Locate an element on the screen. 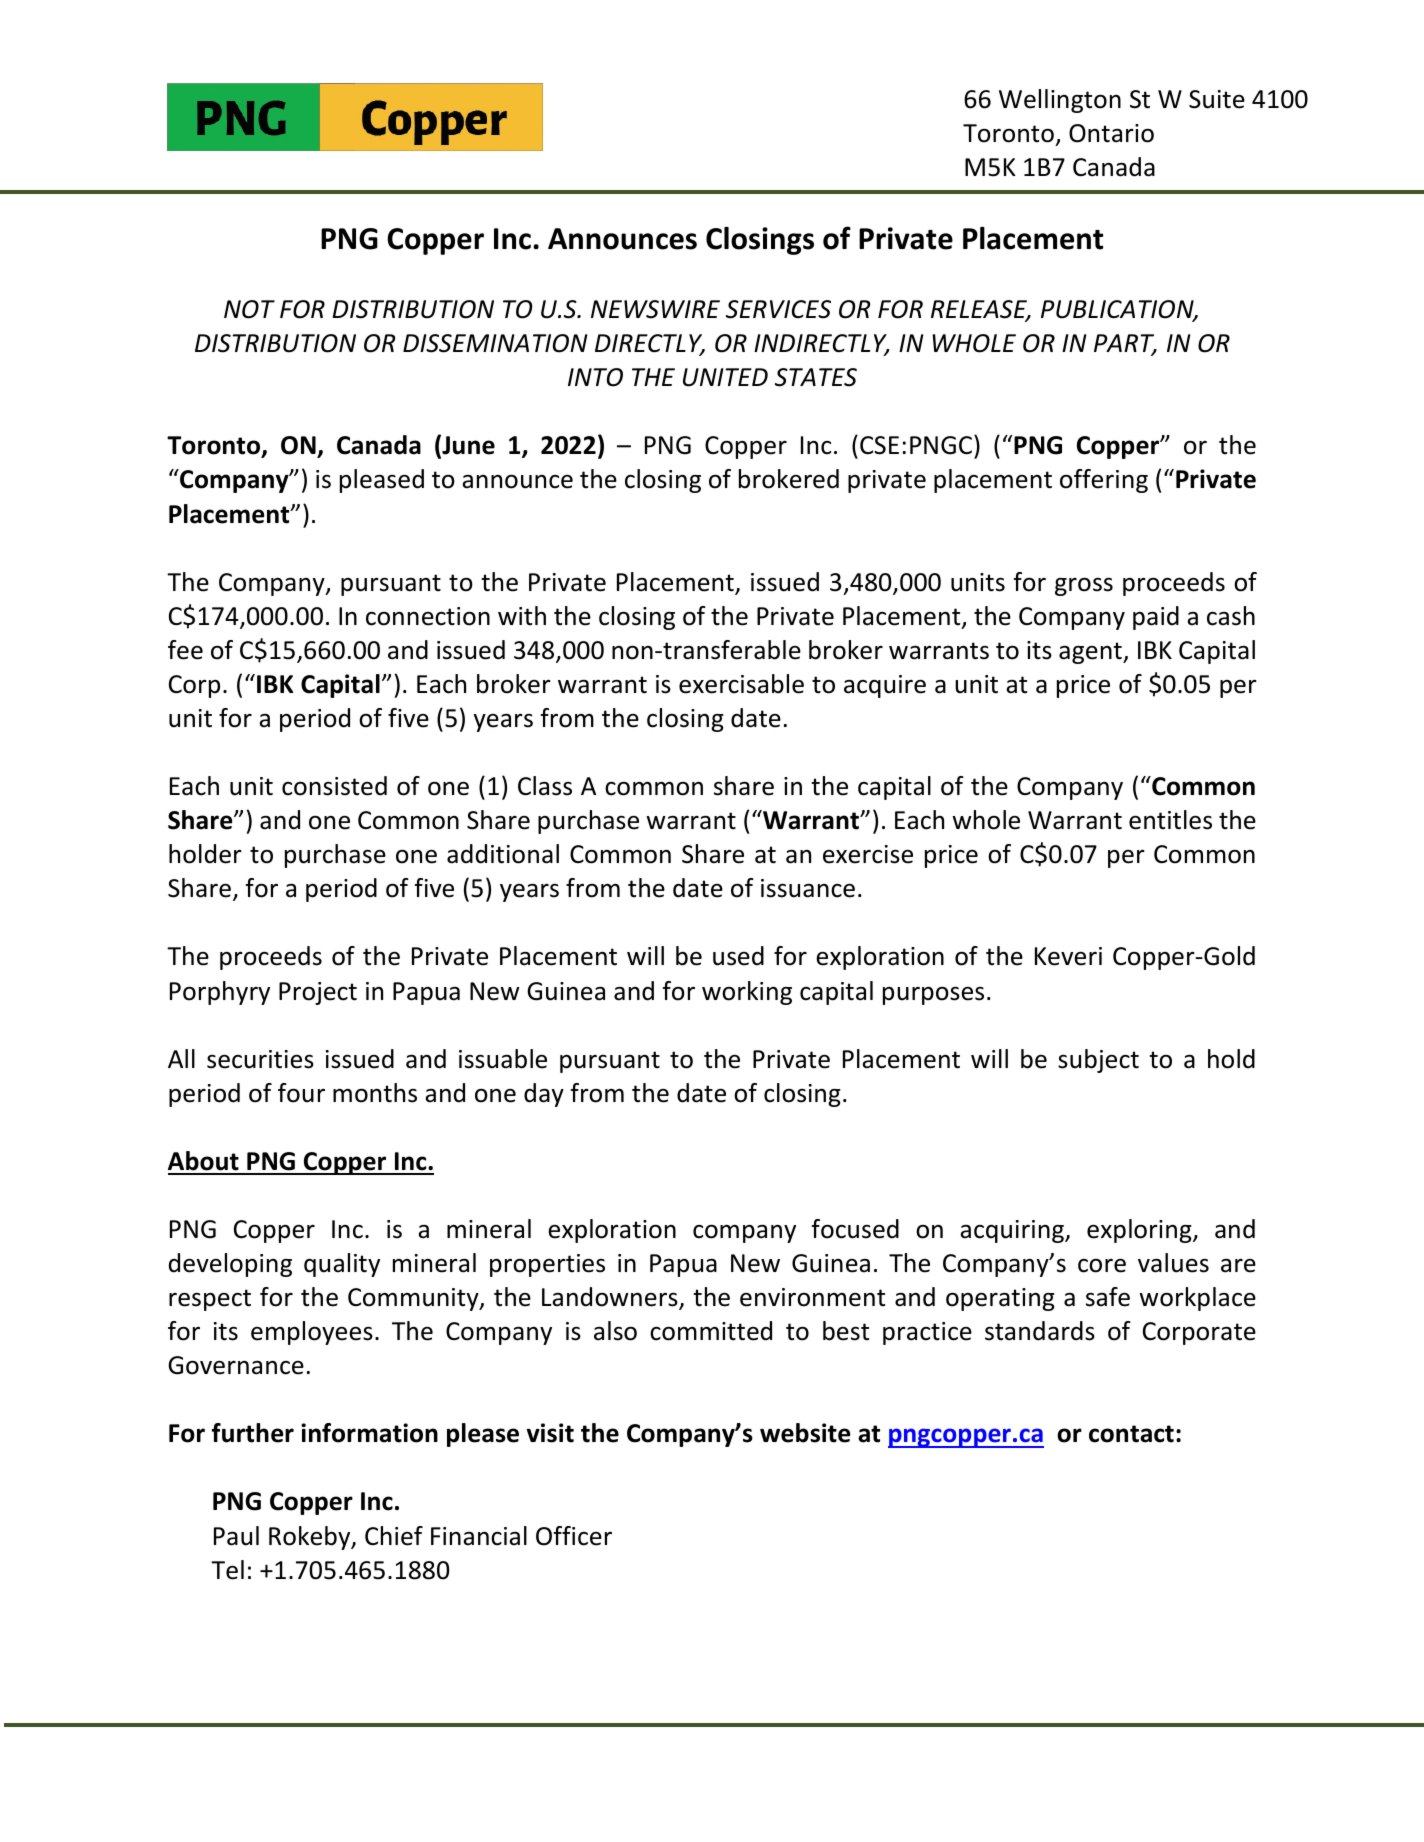  Officer is located at coordinates (574, 1536).
